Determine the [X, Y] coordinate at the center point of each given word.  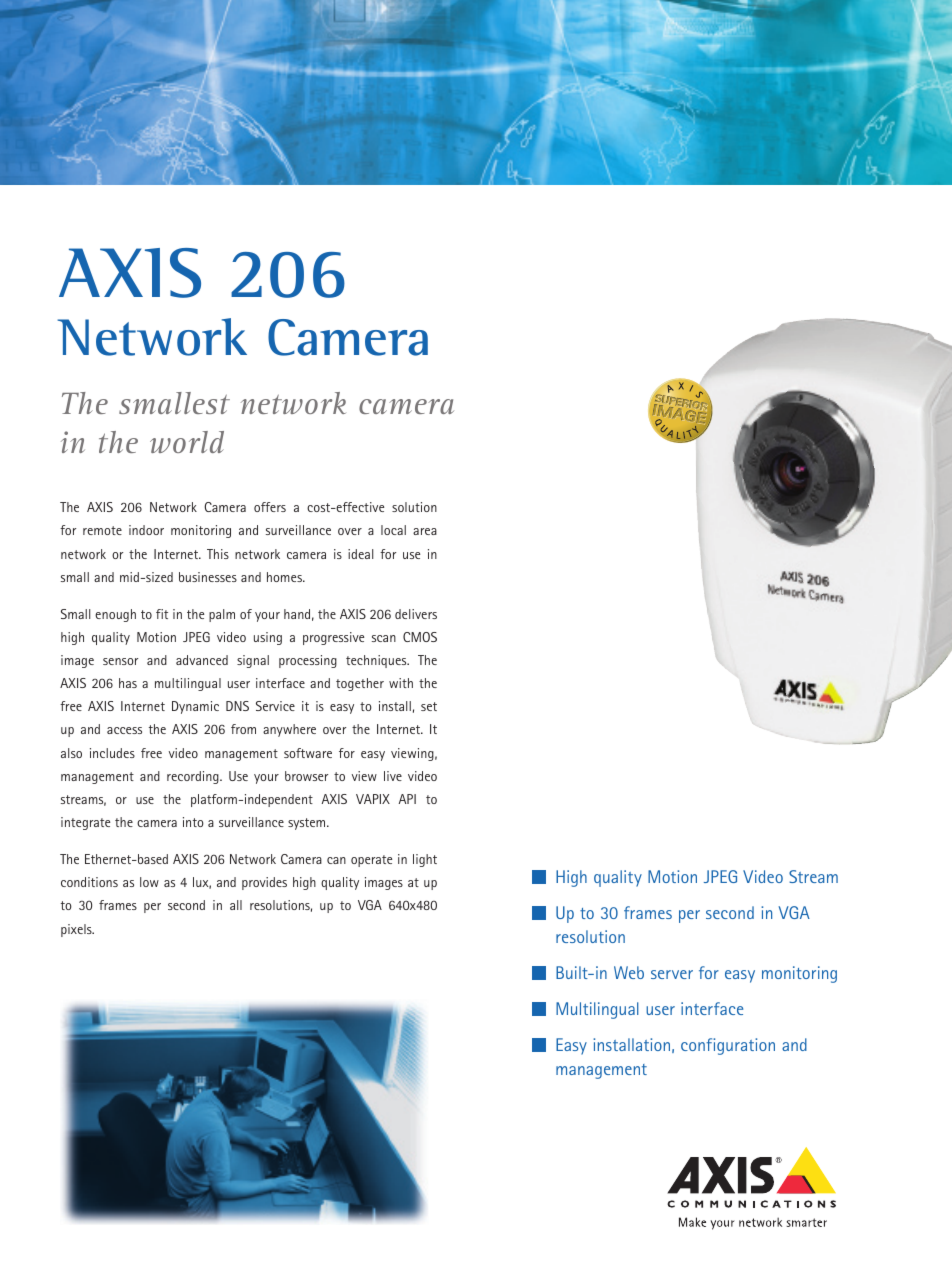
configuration [728, 1046]
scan [384, 638]
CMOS [420, 637]
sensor [120, 661]
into [193, 822]
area [425, 531]
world [187, 442]
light [425, 860]
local [393, 530]
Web [629, 972]
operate [371, 861]
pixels [77, 930]
